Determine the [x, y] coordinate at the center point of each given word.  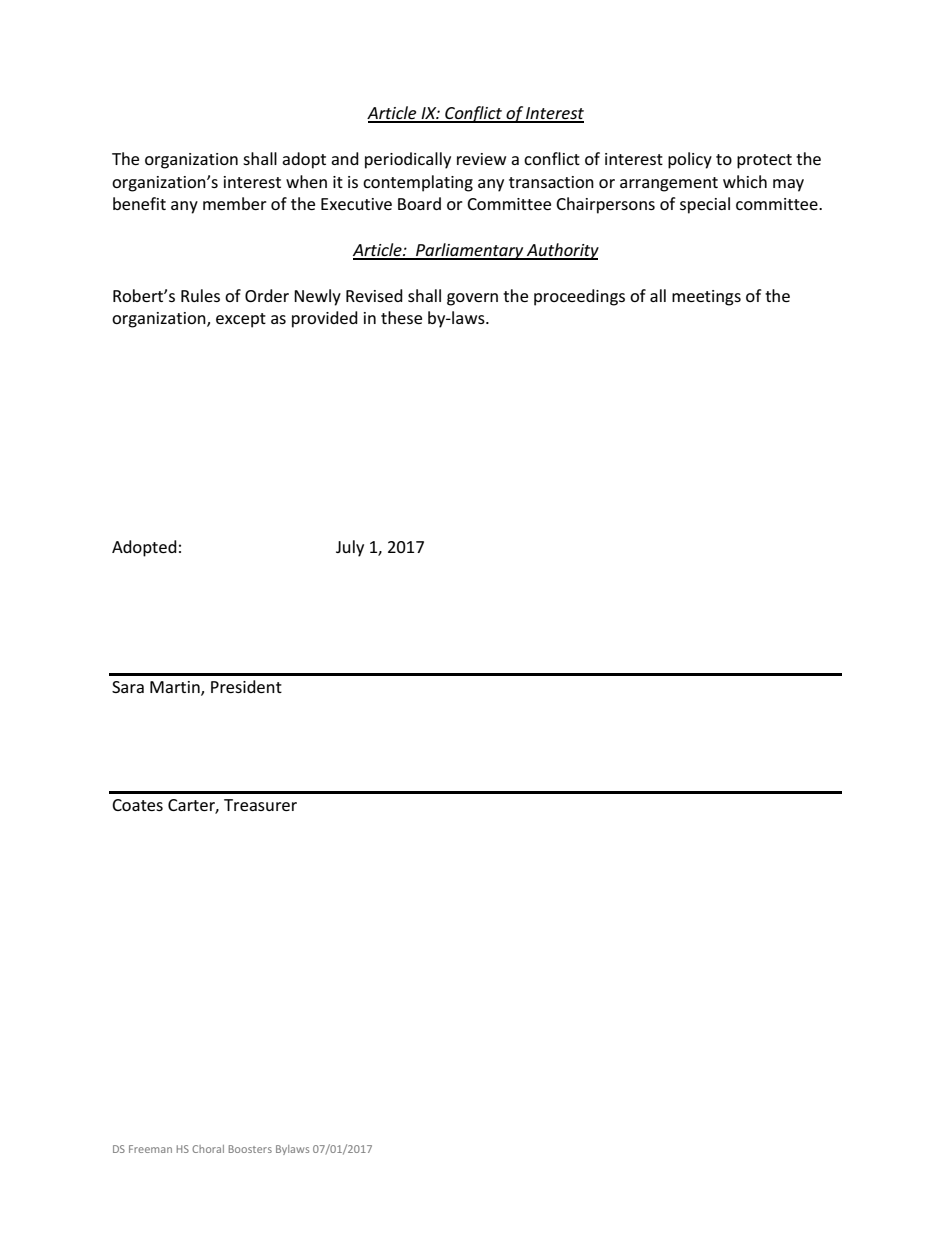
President [246, 686]
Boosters [250, 1149]
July [350, 548]
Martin [176, 688]
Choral [208, 1149]
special [705, 205]
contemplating [418, 183]
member [235, 203]
